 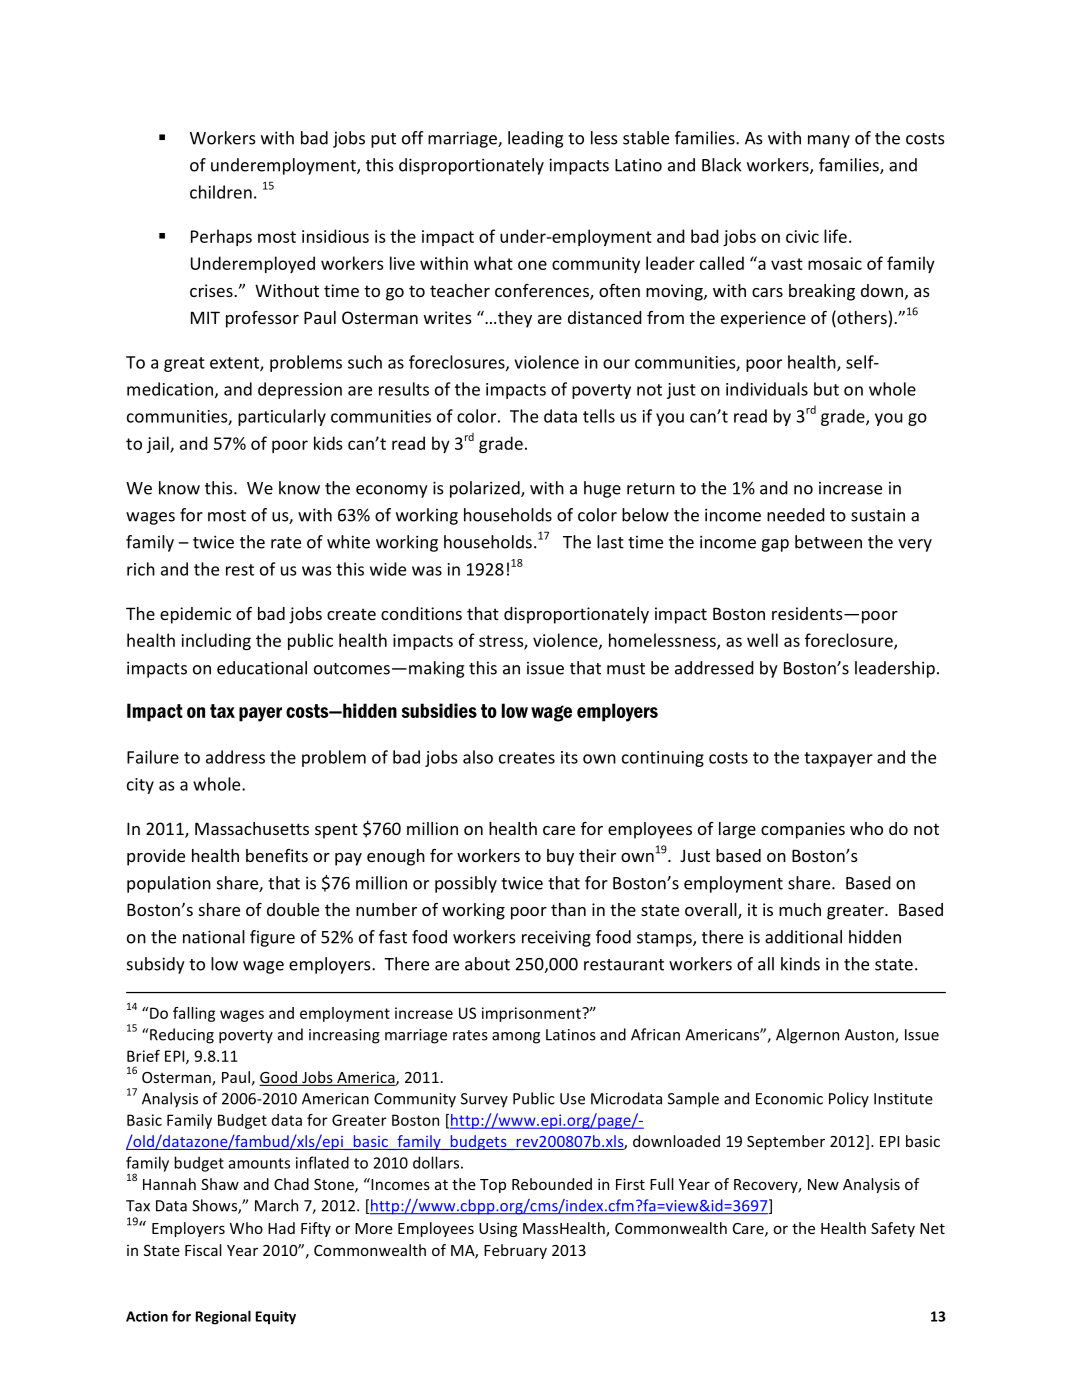 What do you see at coordinates (535, 139) in the image?
I see `leading` at bounding box center [535, 139].
